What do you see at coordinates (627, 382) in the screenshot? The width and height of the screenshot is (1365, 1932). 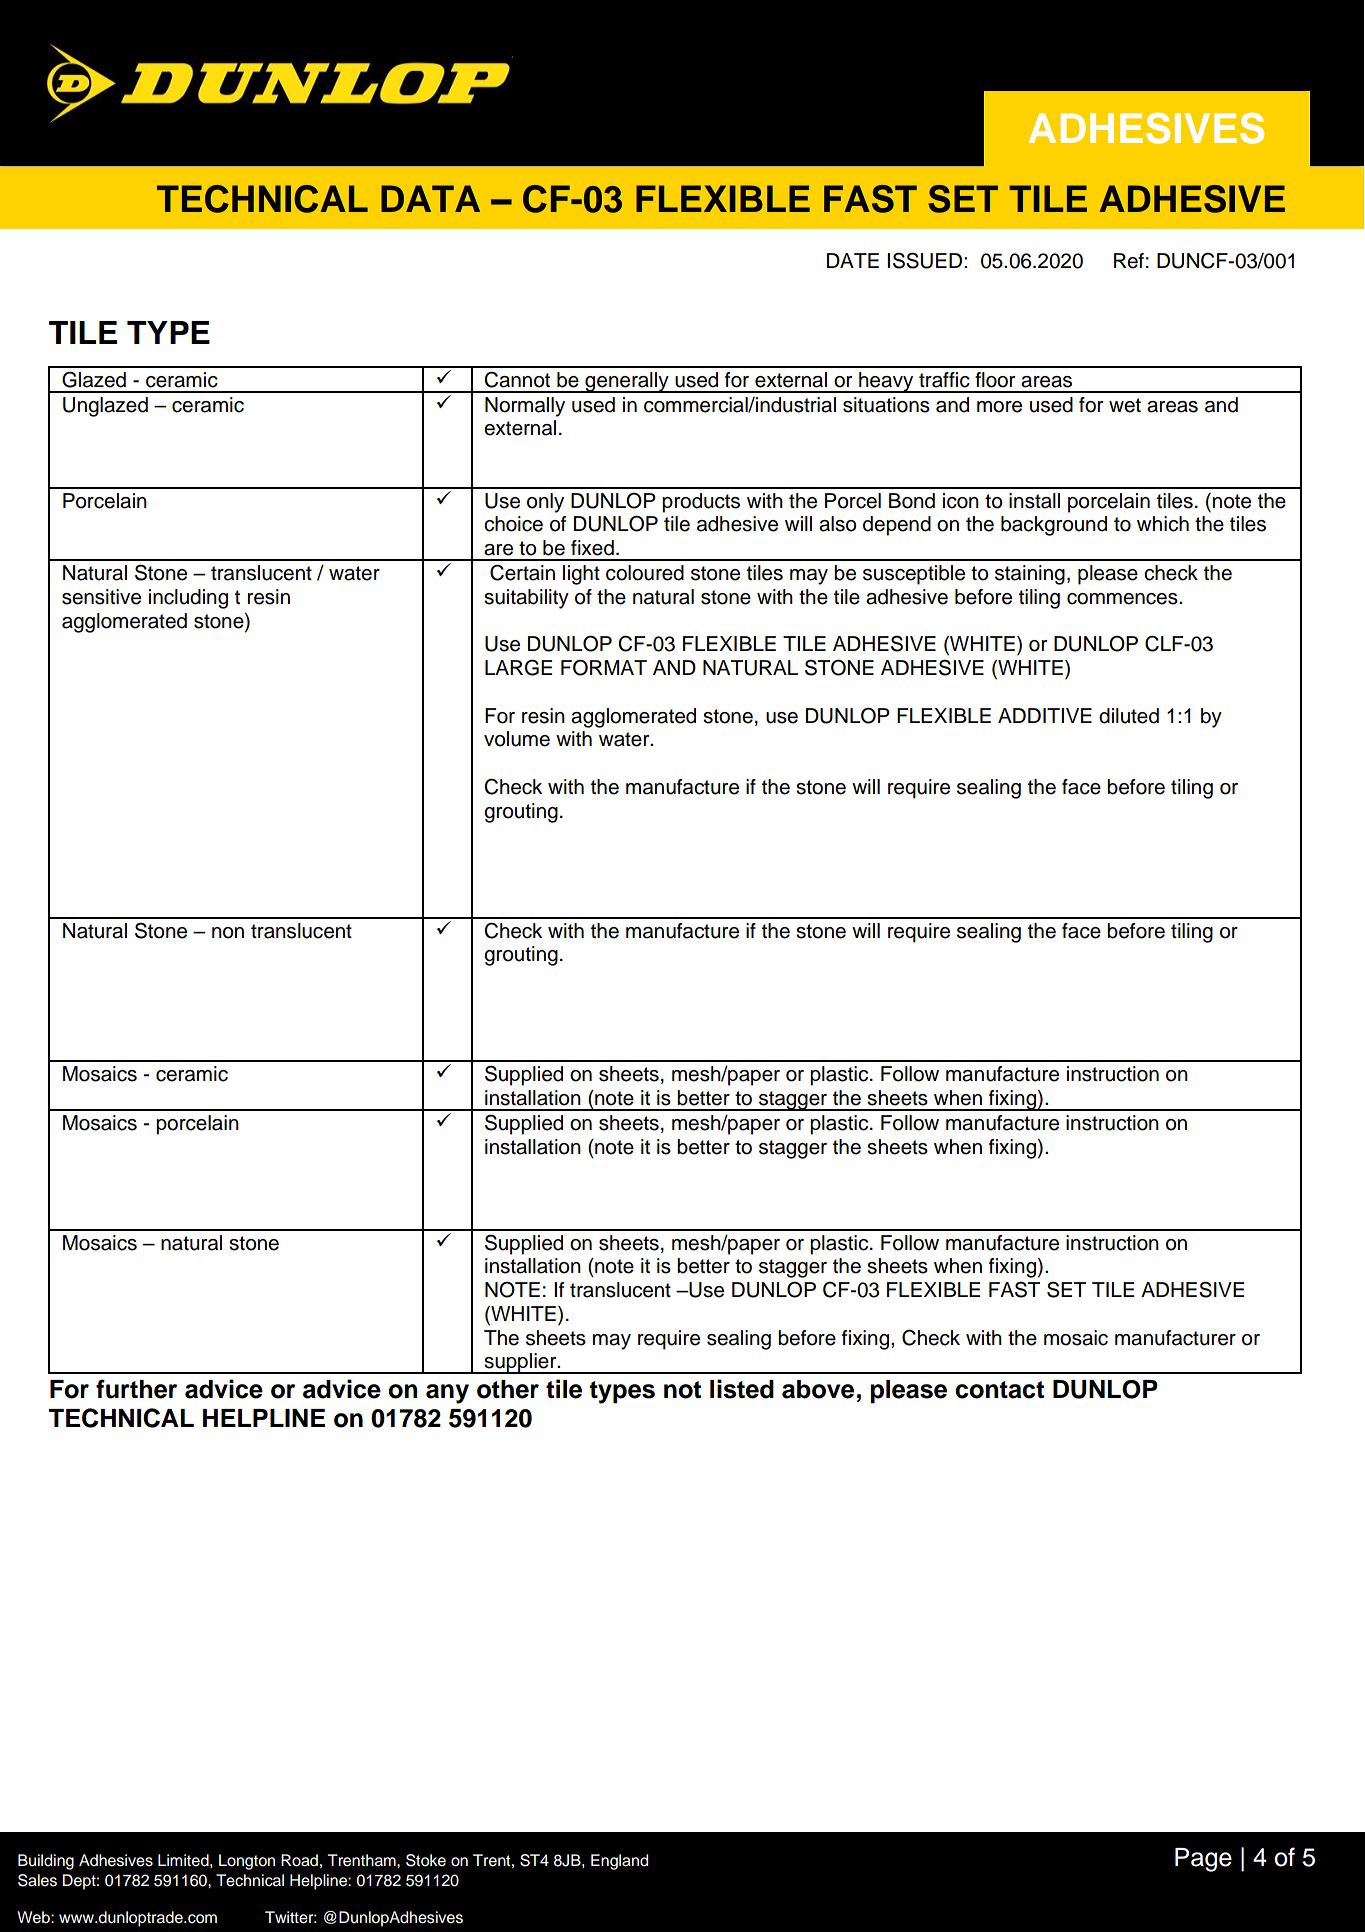 I see `generally` at bounding box center [627, 382].
